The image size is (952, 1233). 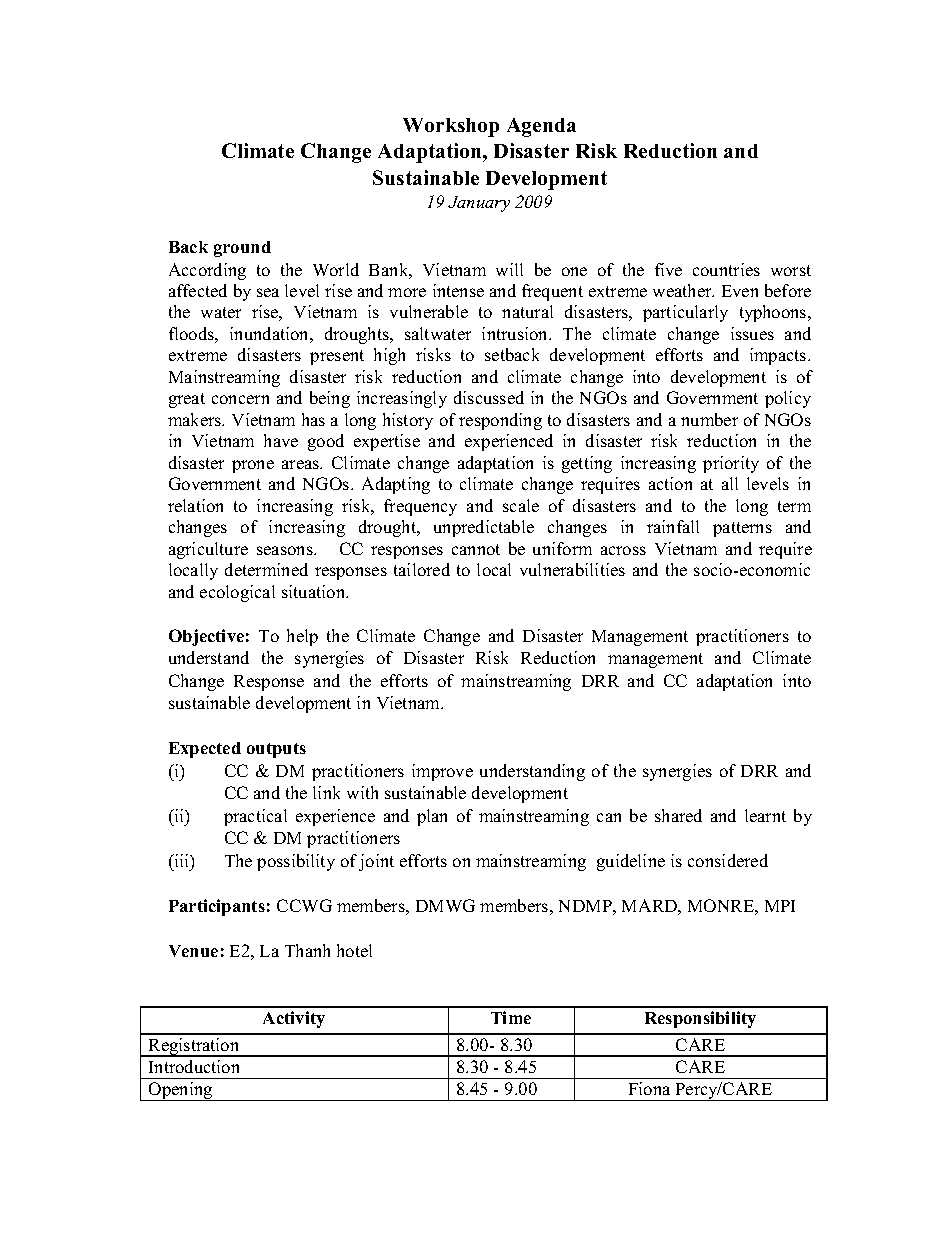 What do you see at coordinates (511, 1017) in the page?
I see `Time` at bounding box center [511, 1017].
